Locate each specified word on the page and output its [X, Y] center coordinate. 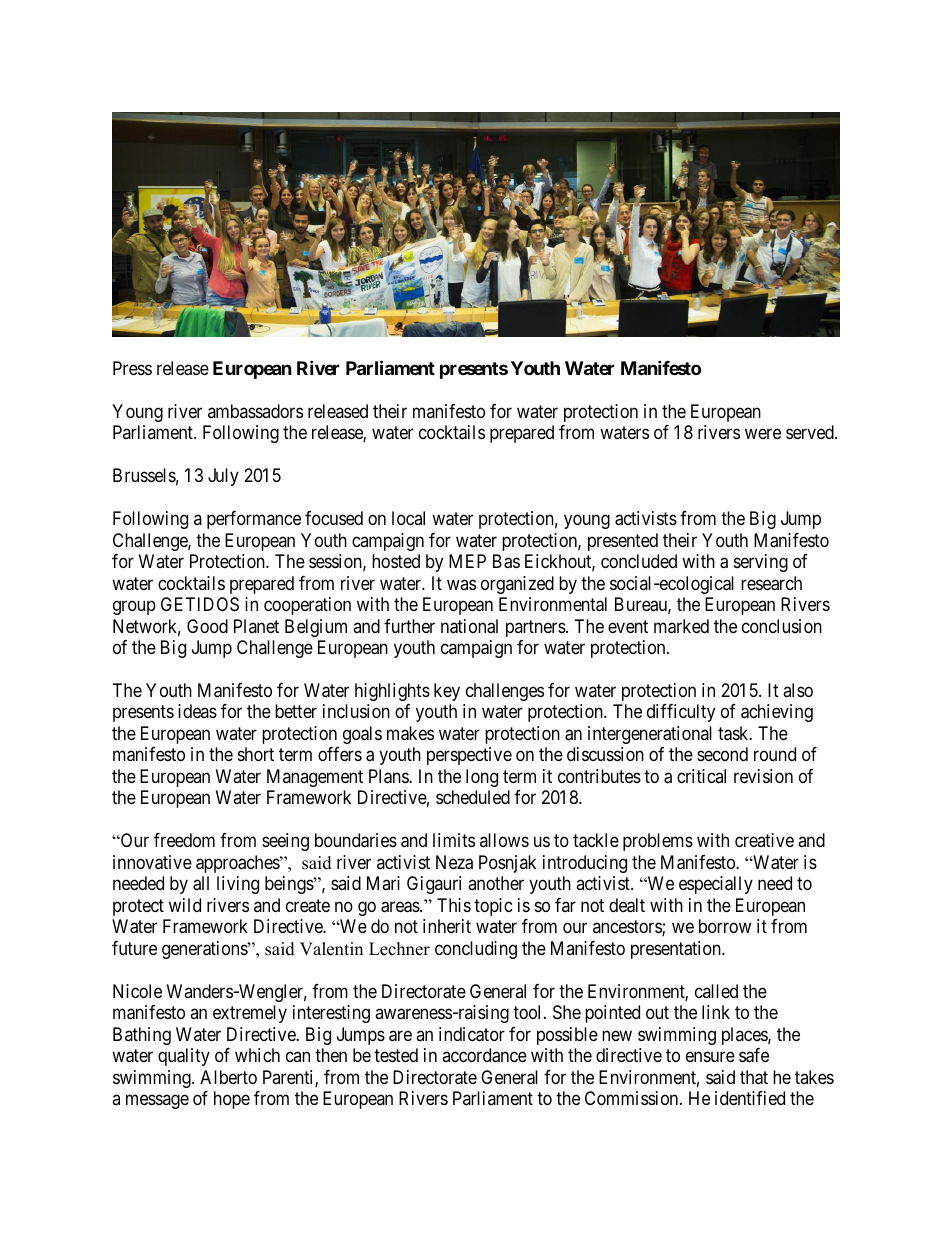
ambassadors [255, 411]
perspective [469, 756]
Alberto [228, 1077]
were [763, 434]
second [722, 754]
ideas [197, 711]
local [408, 518]
